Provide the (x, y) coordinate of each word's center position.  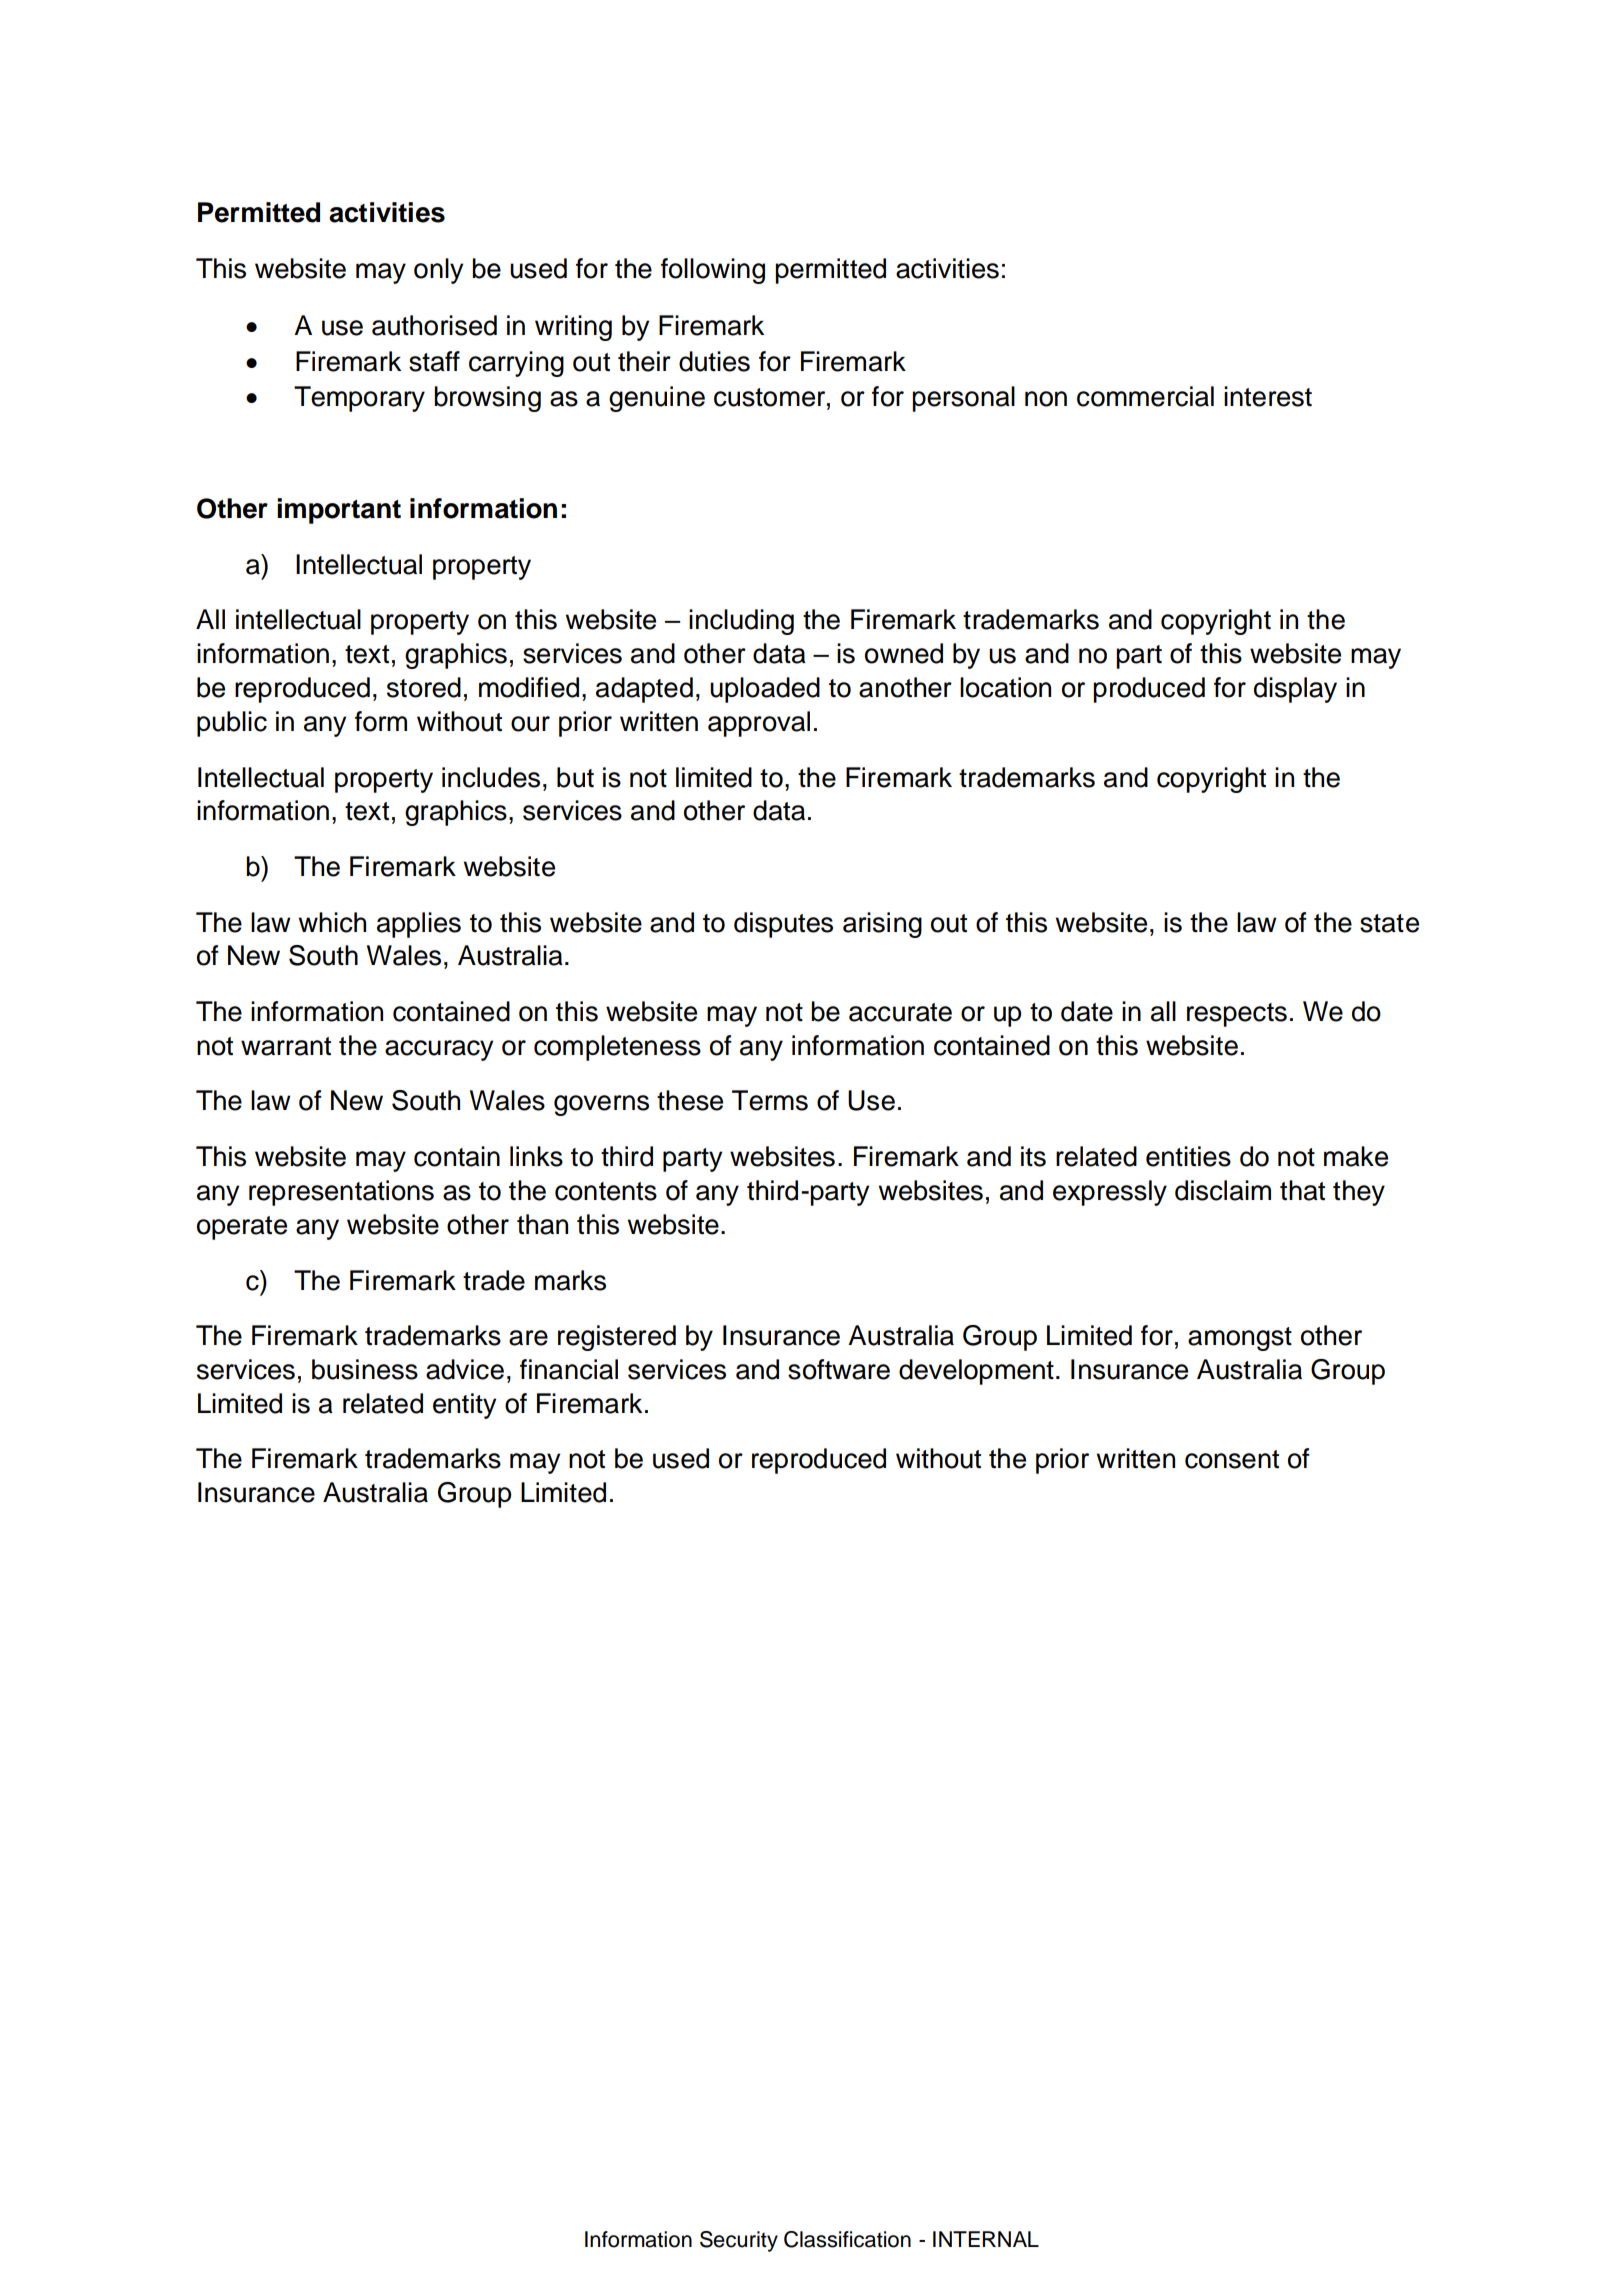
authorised (434, 325)
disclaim (1223, 1190)
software (839, 1369)
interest (1268, 396)
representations (341, 1193)
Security (739, 2241)
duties (714, 361)
